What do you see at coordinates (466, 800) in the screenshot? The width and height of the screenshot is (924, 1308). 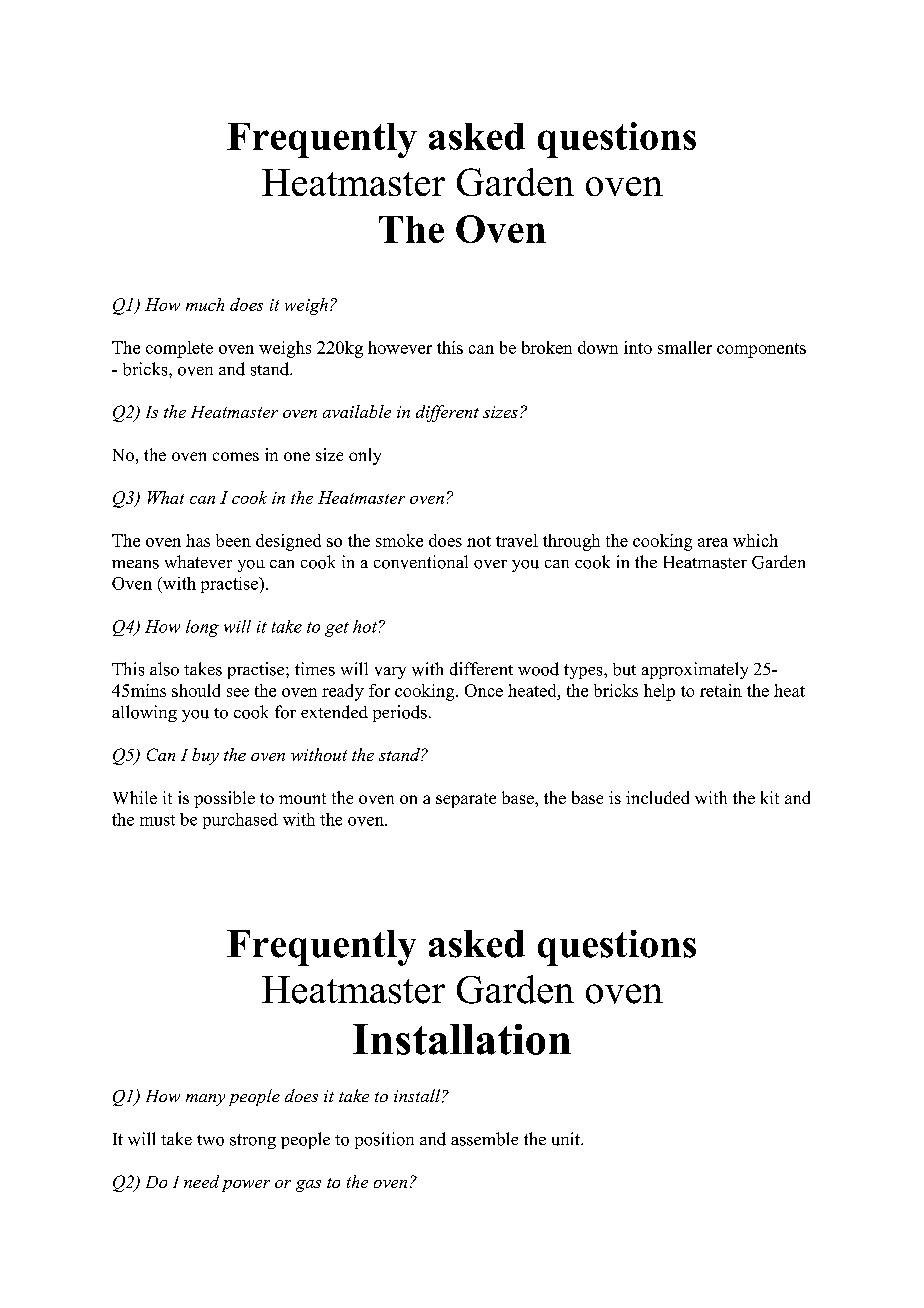 I see `separate` at bounding box center [466, 800].
